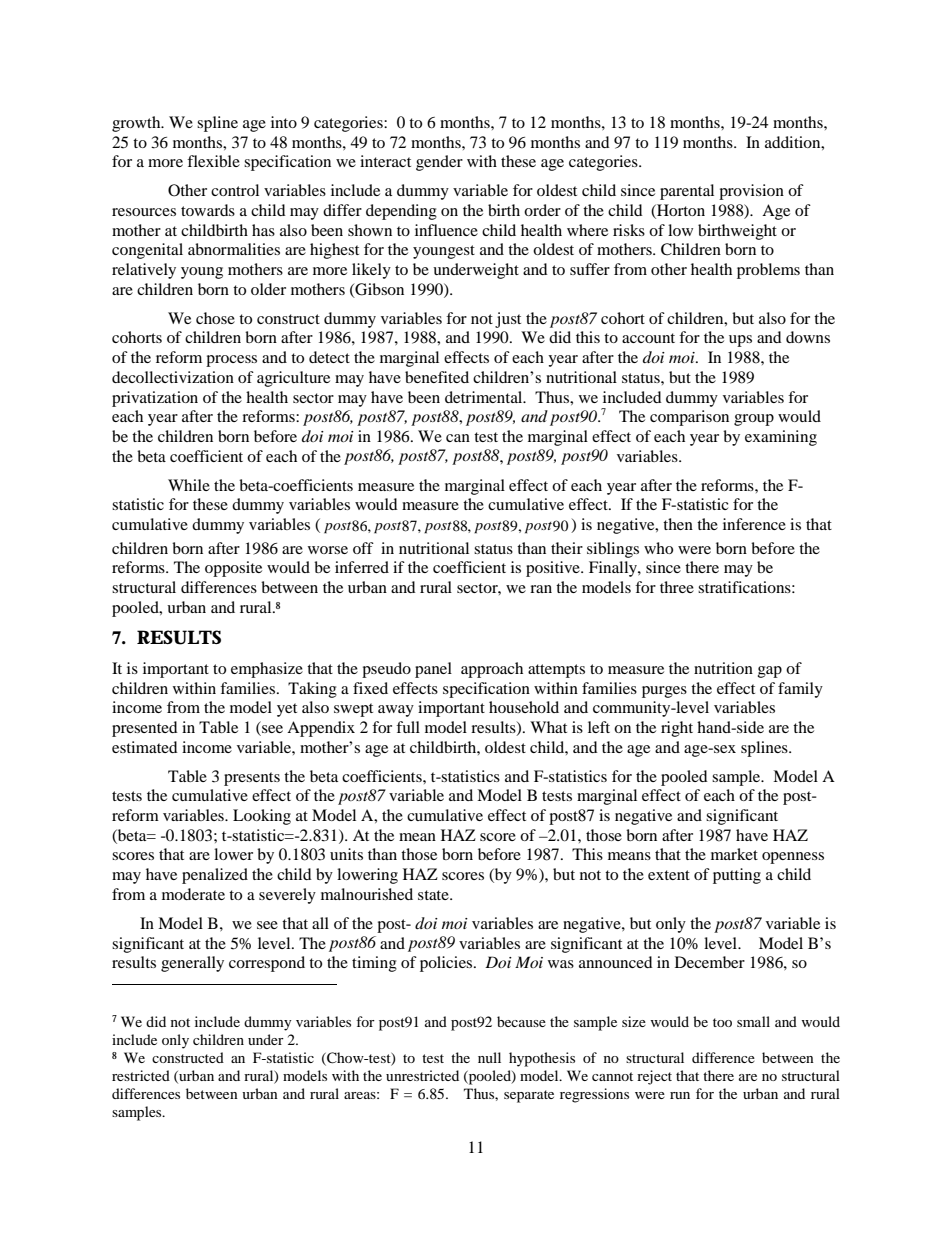 This page has width=952, height=1233. What do you see at coordinates (439, 163) in the page?
I see `gender` at bounding box center [439, 163].
